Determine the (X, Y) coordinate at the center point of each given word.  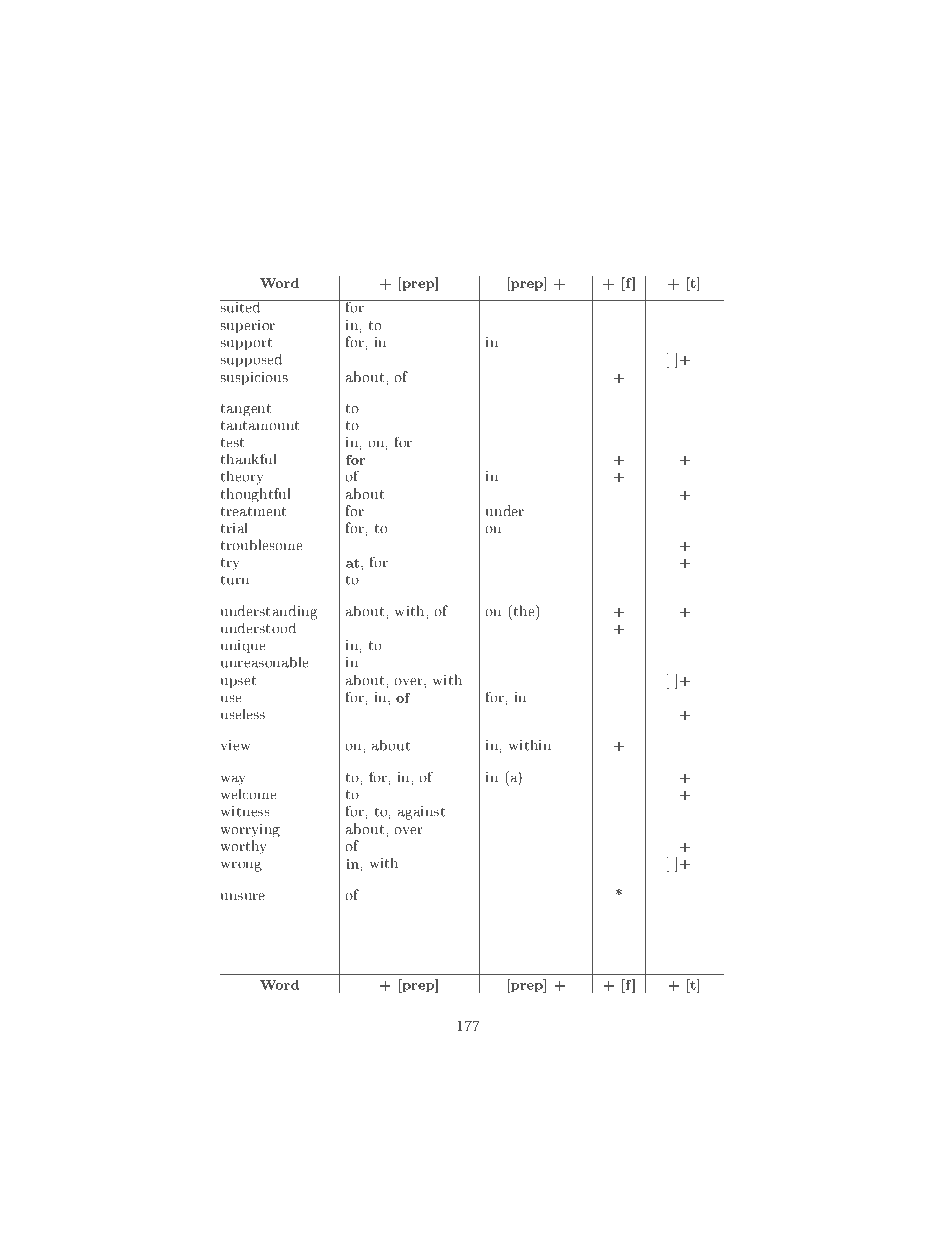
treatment (253, 511)
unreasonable (265, 662)
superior (248, 326)
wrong (241, 866)
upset (238, 682)
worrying (250, 831)
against (421, 813)
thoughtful (256, 495)
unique (243, 646)
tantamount (260, 426)
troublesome (262, 545)
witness (245, 811)
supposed (251, 361)
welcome (249, 794)
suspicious (254, 378)
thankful (249, 459)
